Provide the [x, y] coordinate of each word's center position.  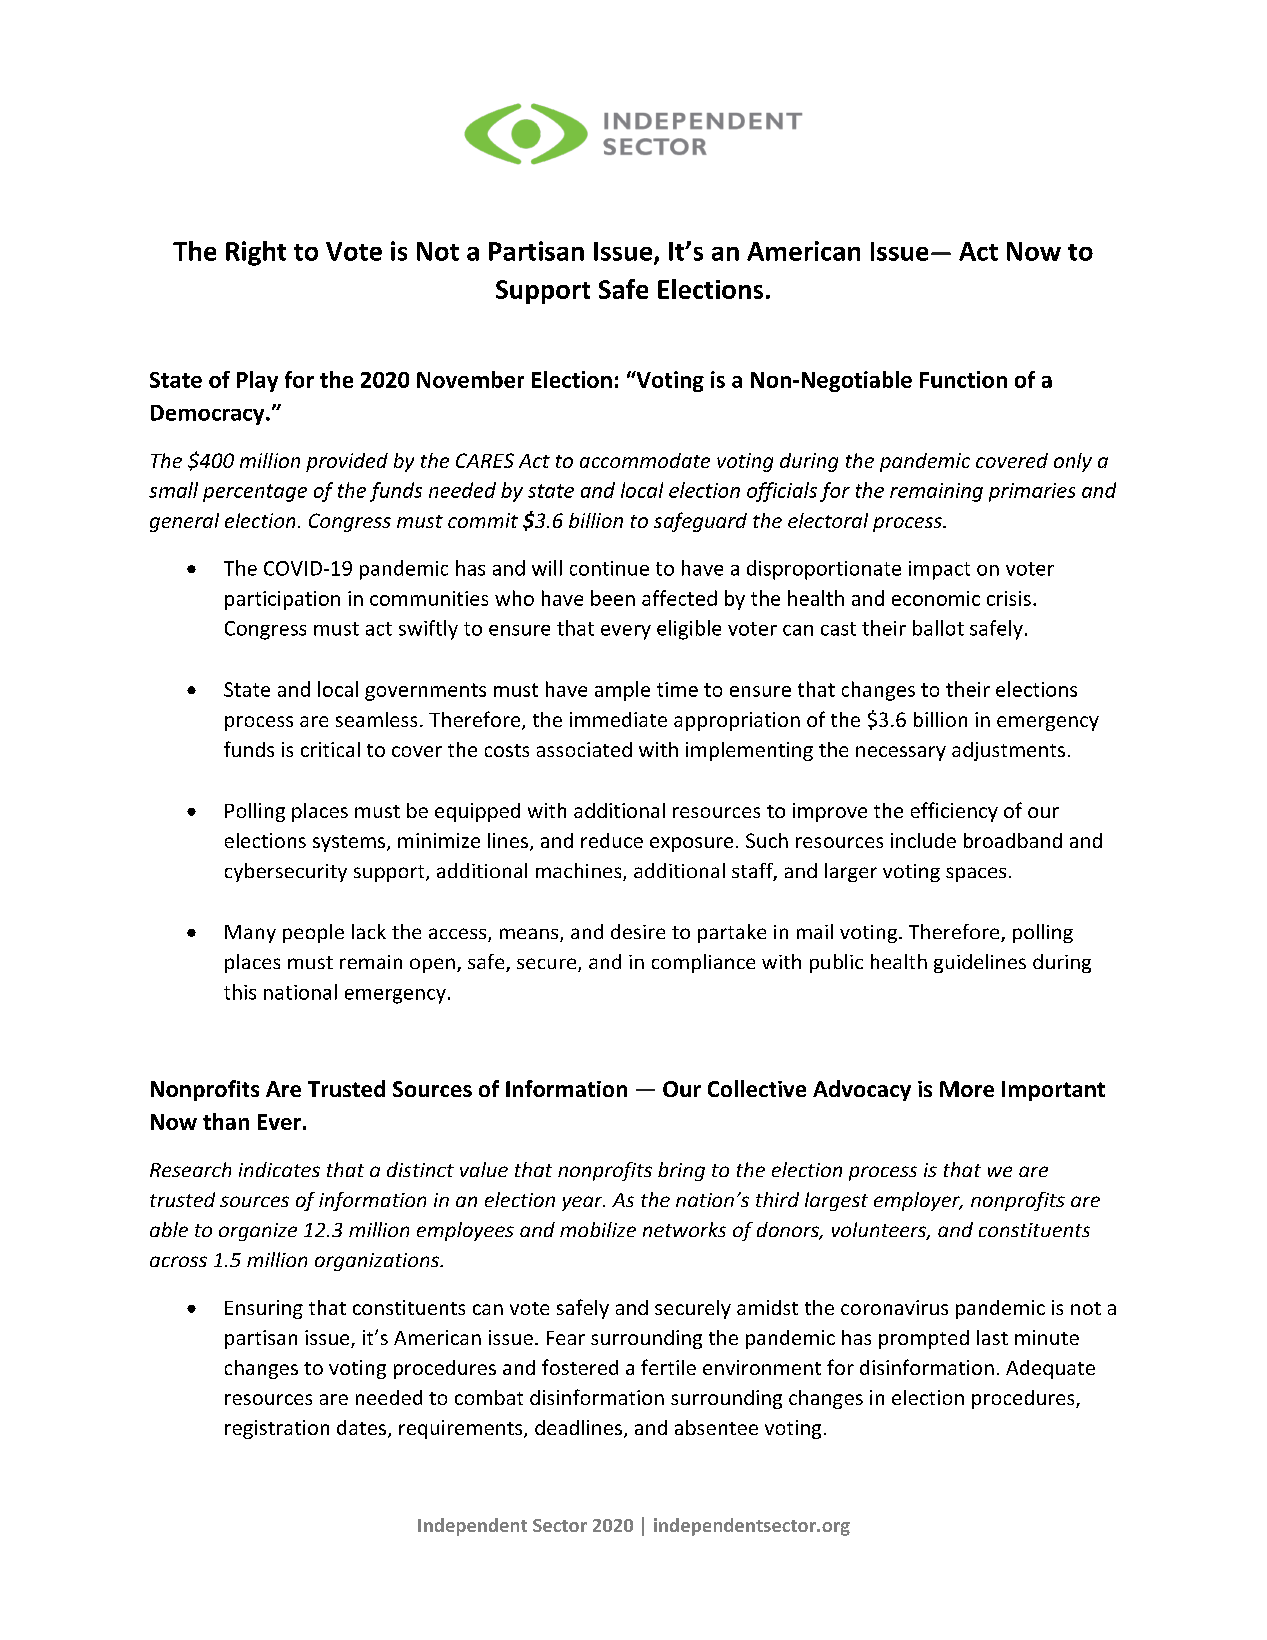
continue [609, 568]
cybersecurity [286, 872]
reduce [612, 840]
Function [963, 379]
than [226, 1121]
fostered [580, 1367]
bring [681, 1171]
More [967, 1089]
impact [939, 570]
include [923, 840]
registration [277, 1429]
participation [282, 600]
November [470, 379]
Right [256, 253]
